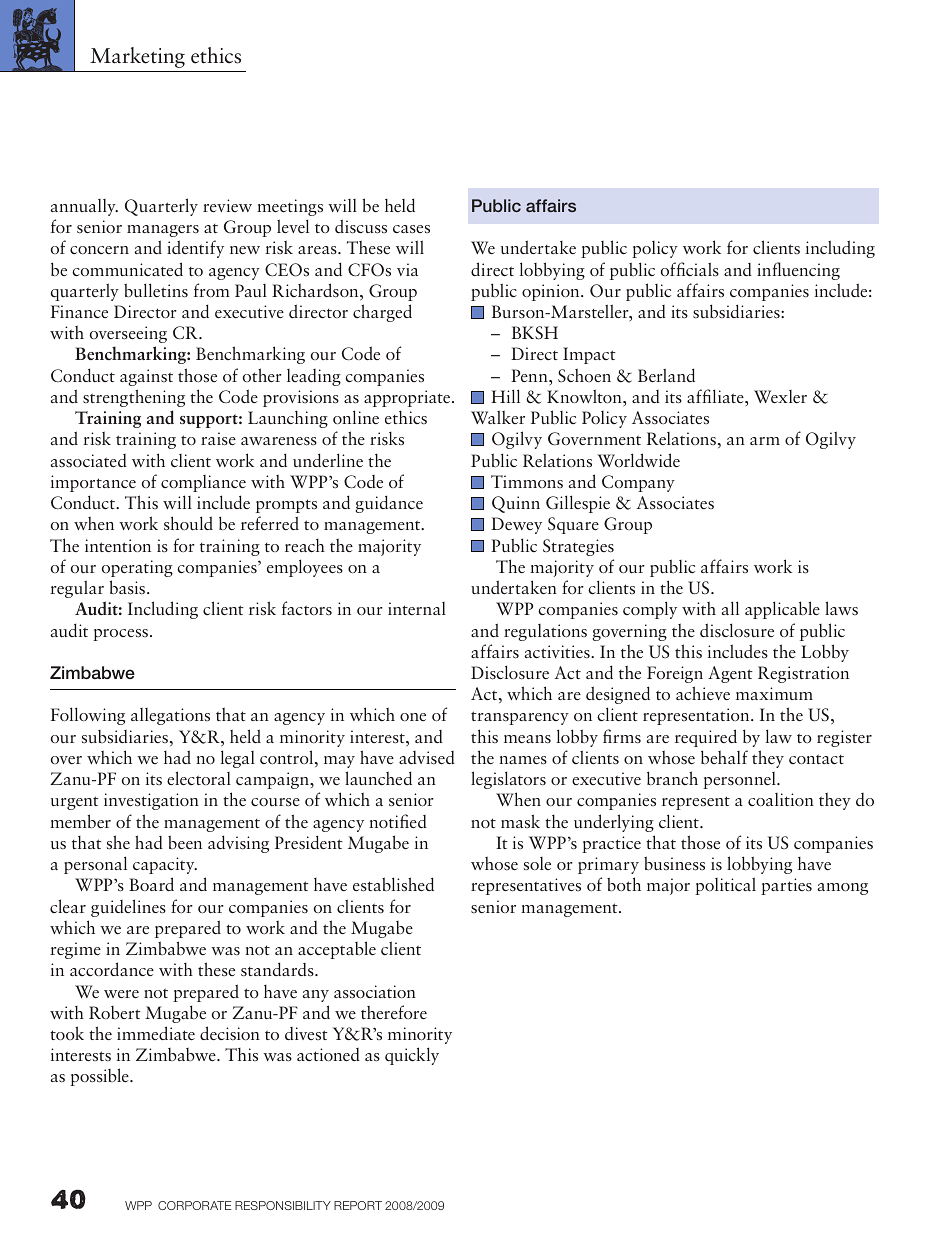 This screenshot has height=1254, width=952. I want to click on influencing, so click(798, 271).
